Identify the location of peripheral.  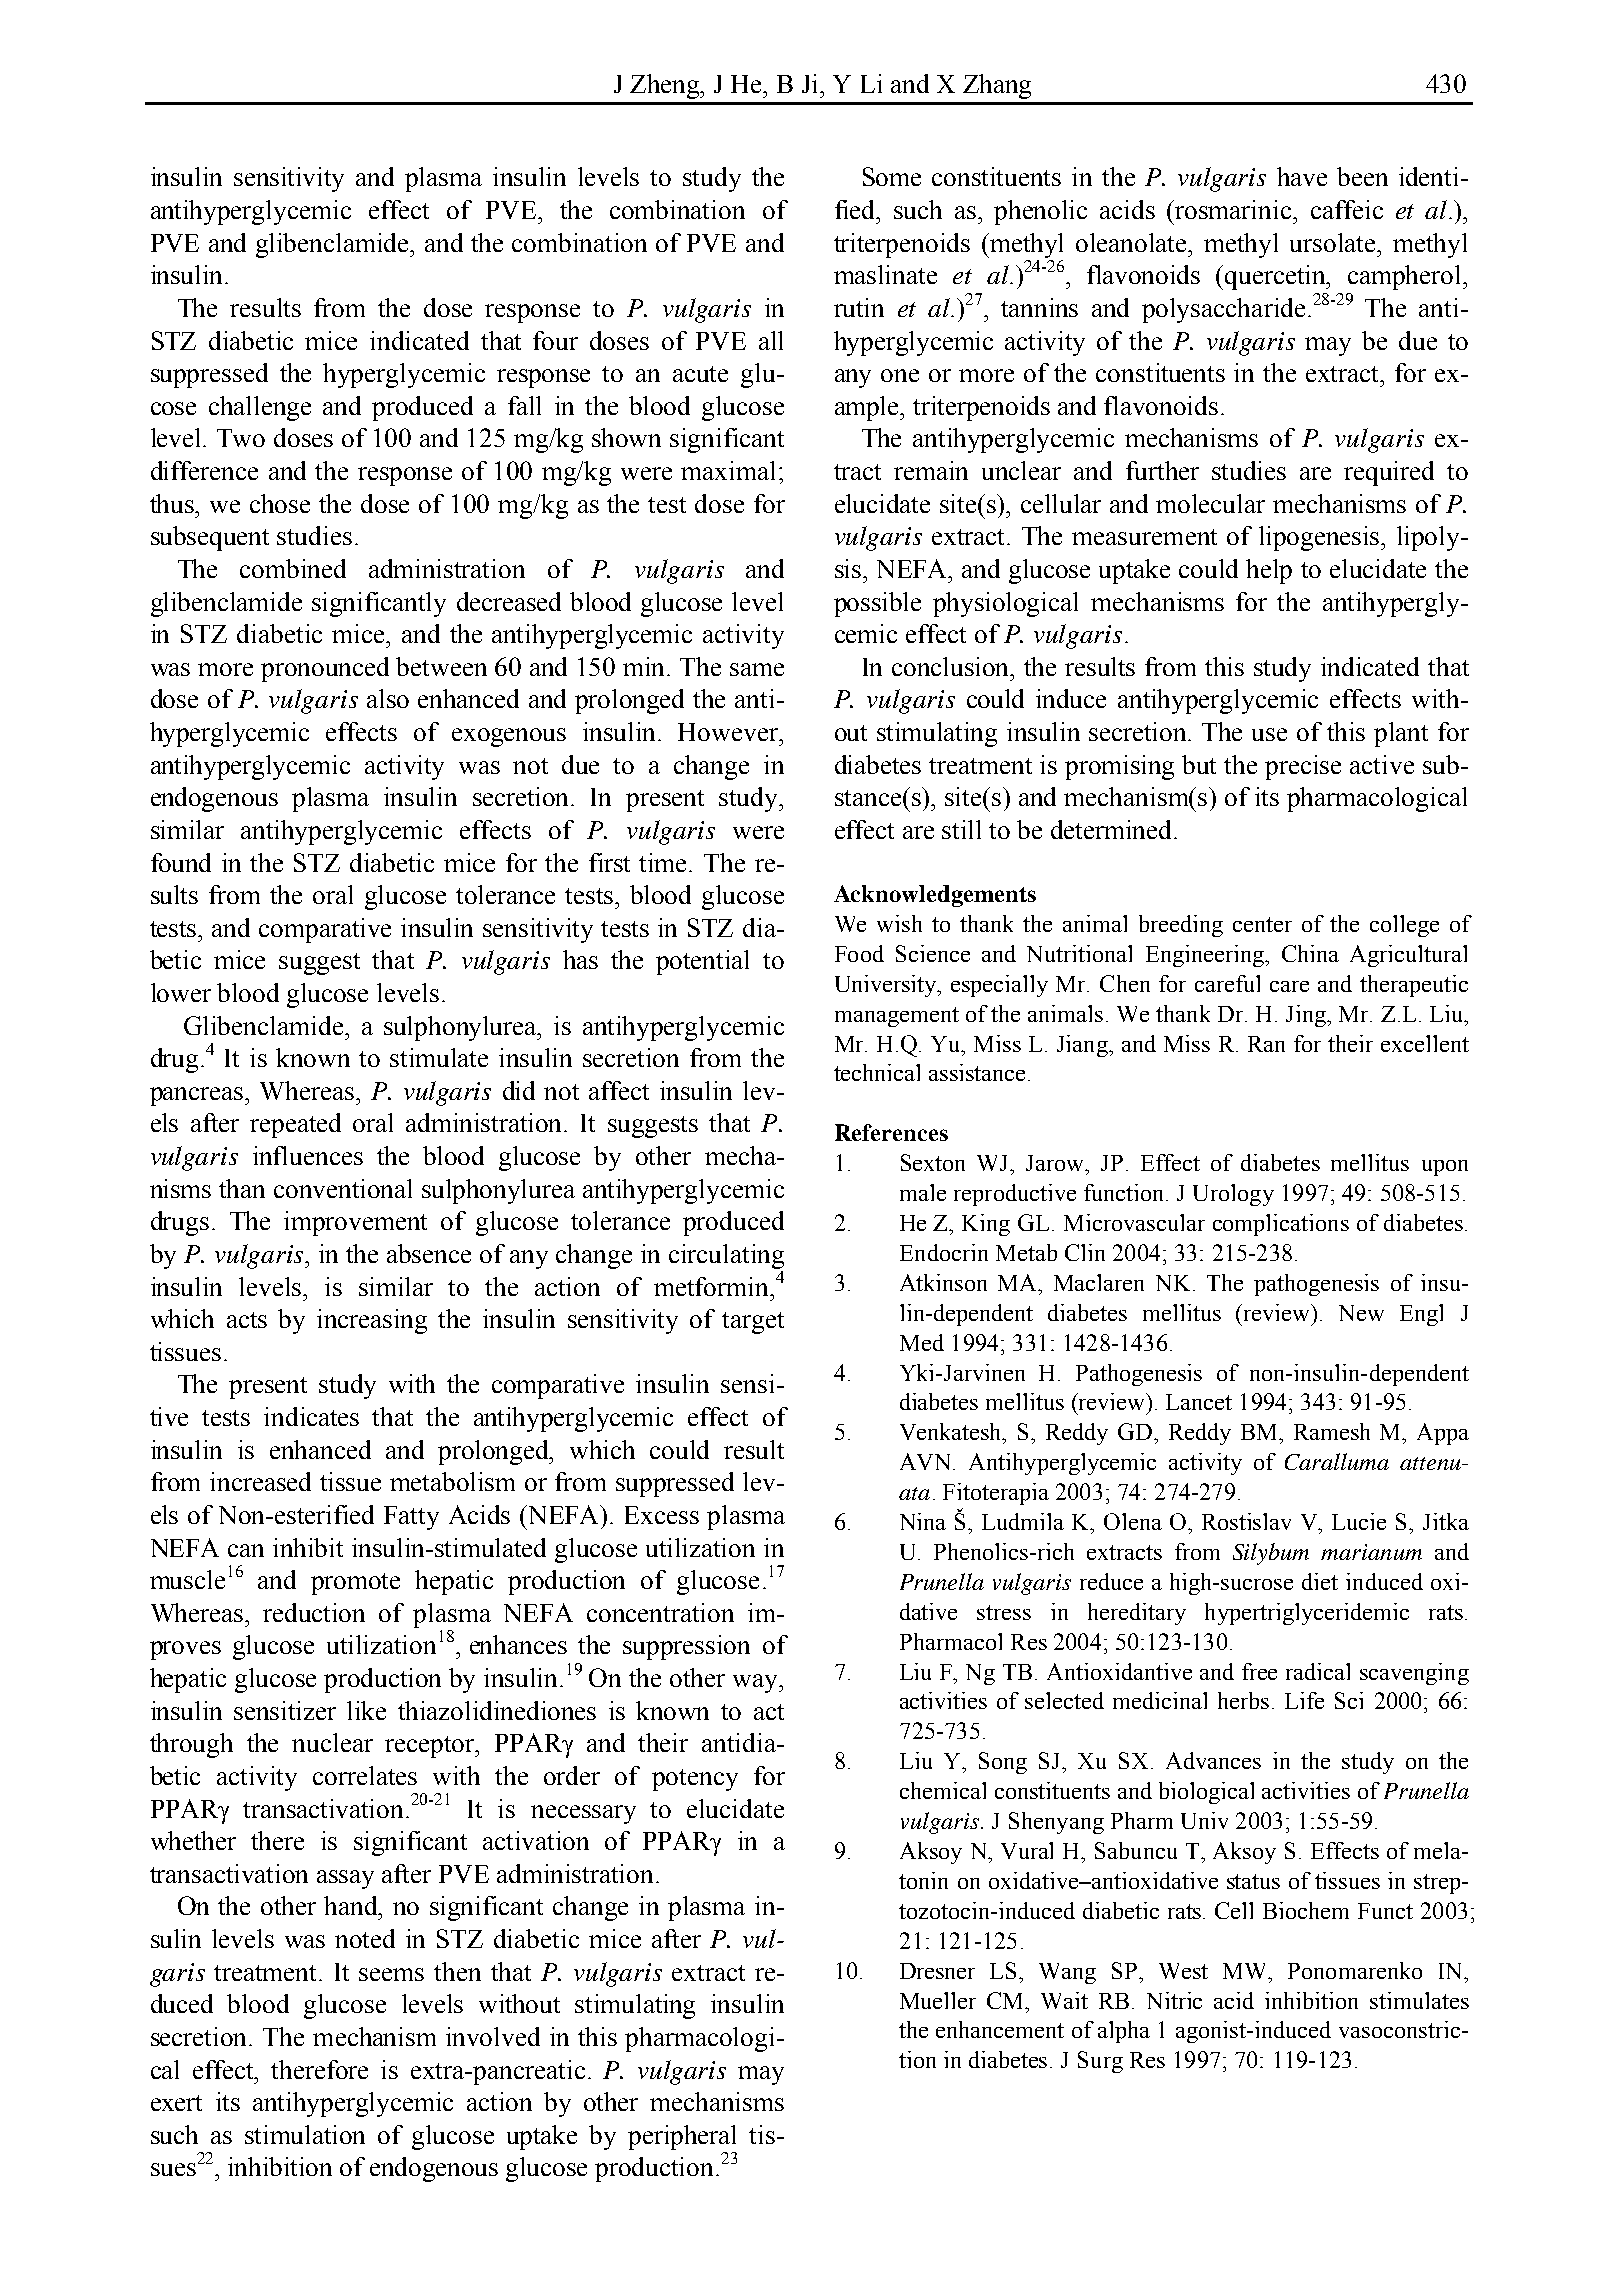
(682, 2137).
